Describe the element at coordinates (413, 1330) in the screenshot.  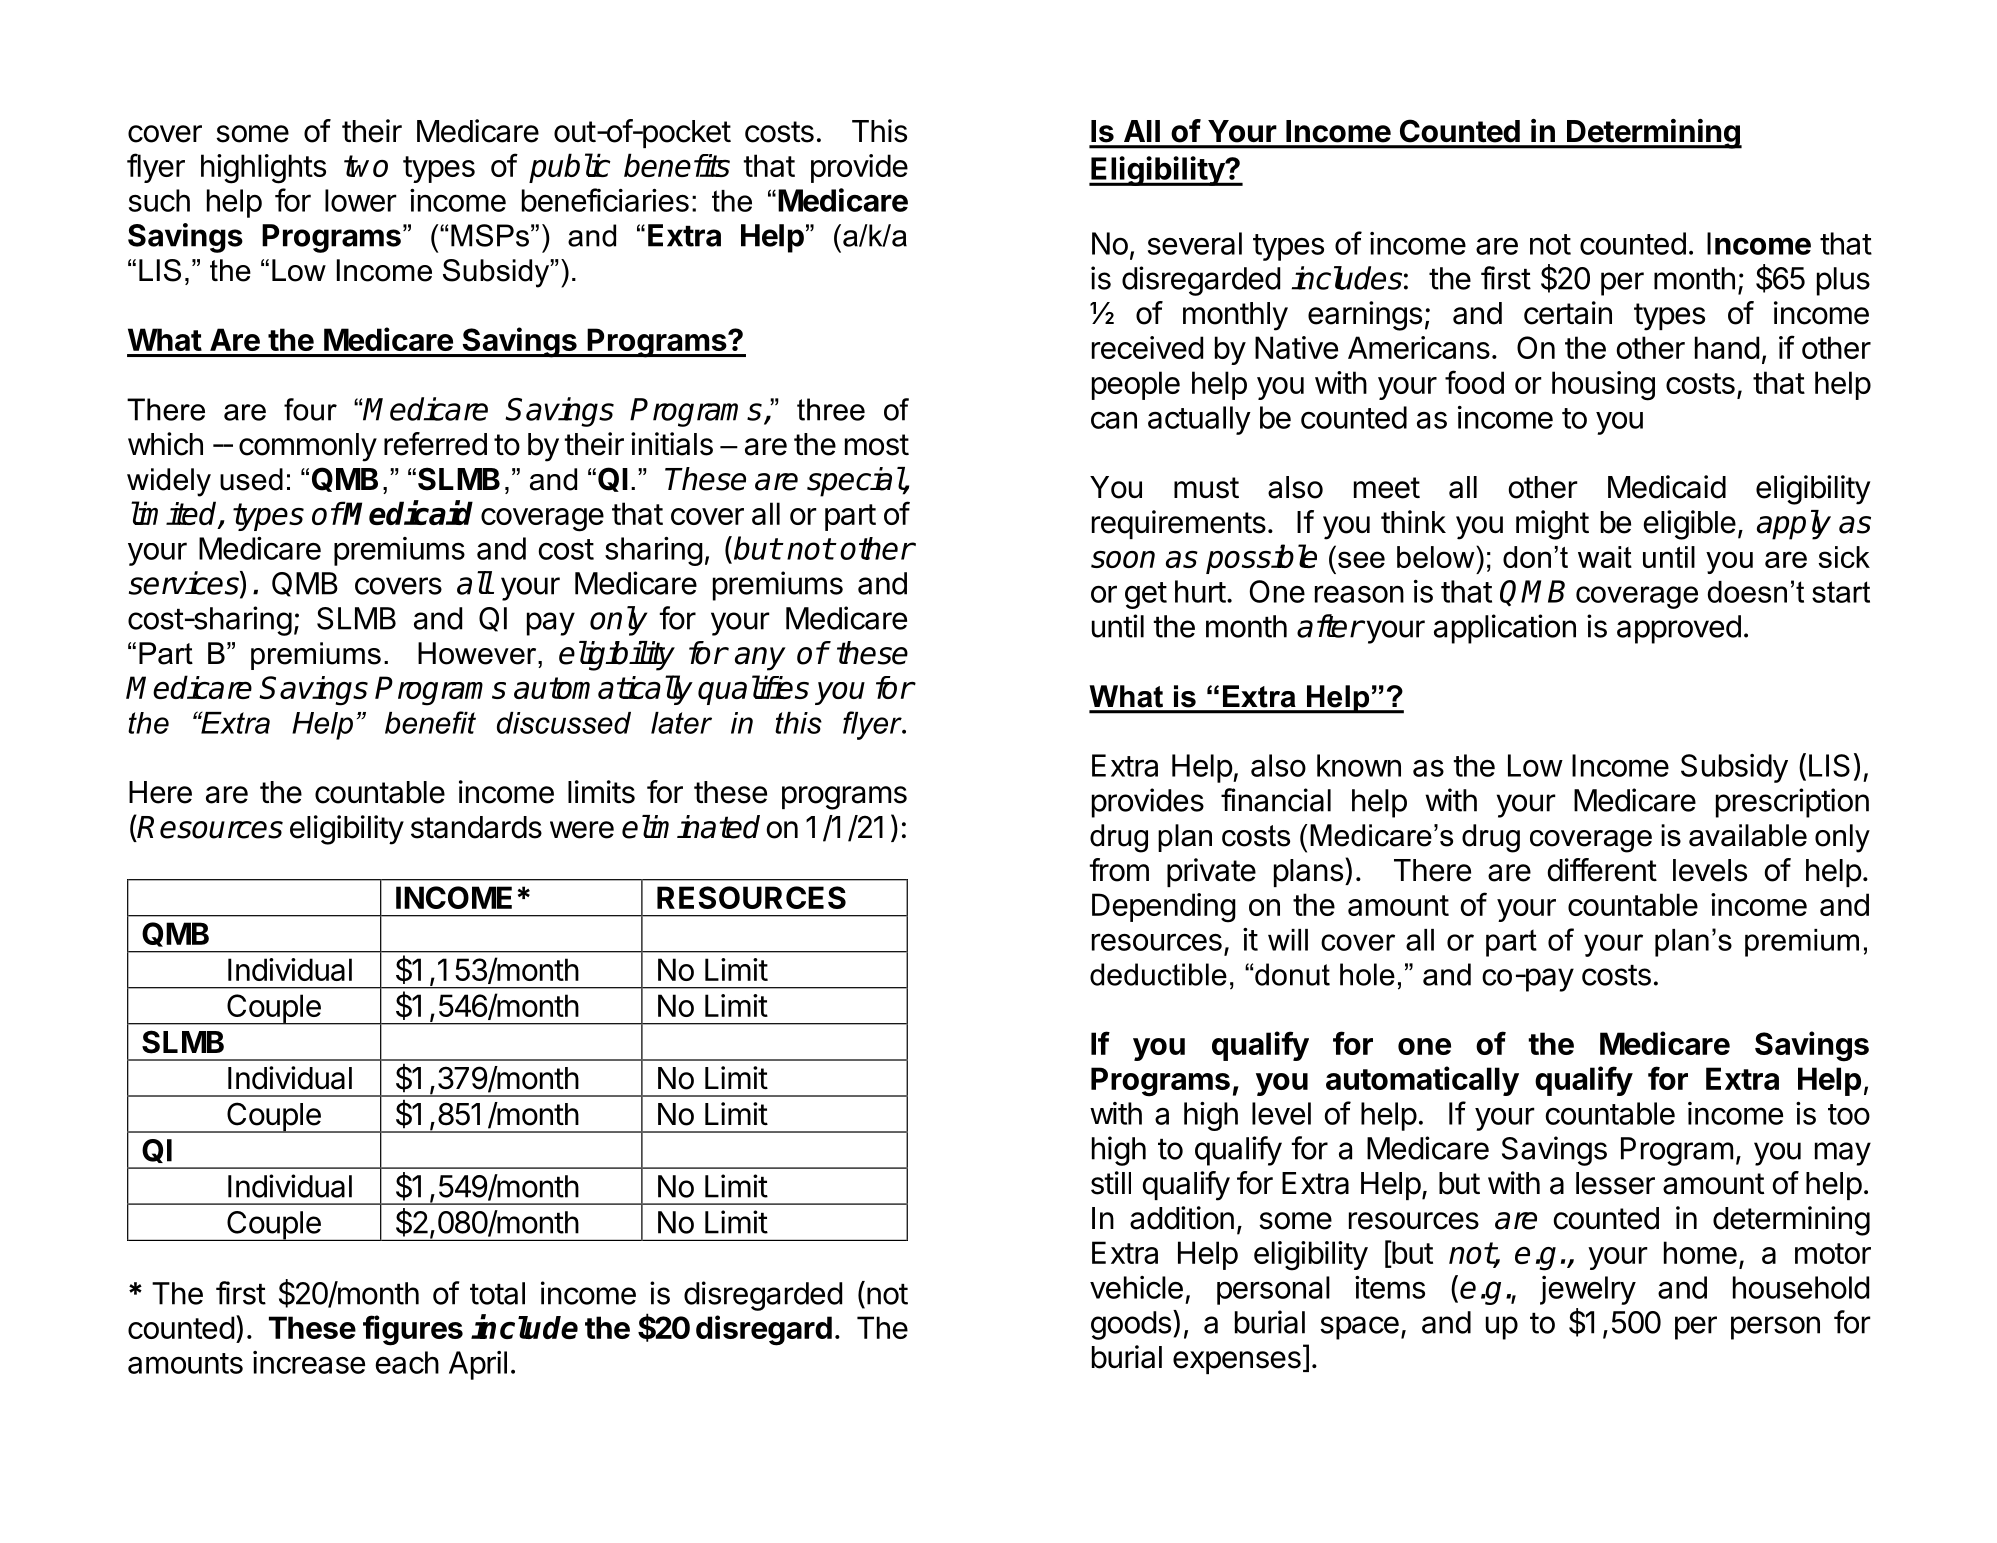
I see `figures` at that location.
